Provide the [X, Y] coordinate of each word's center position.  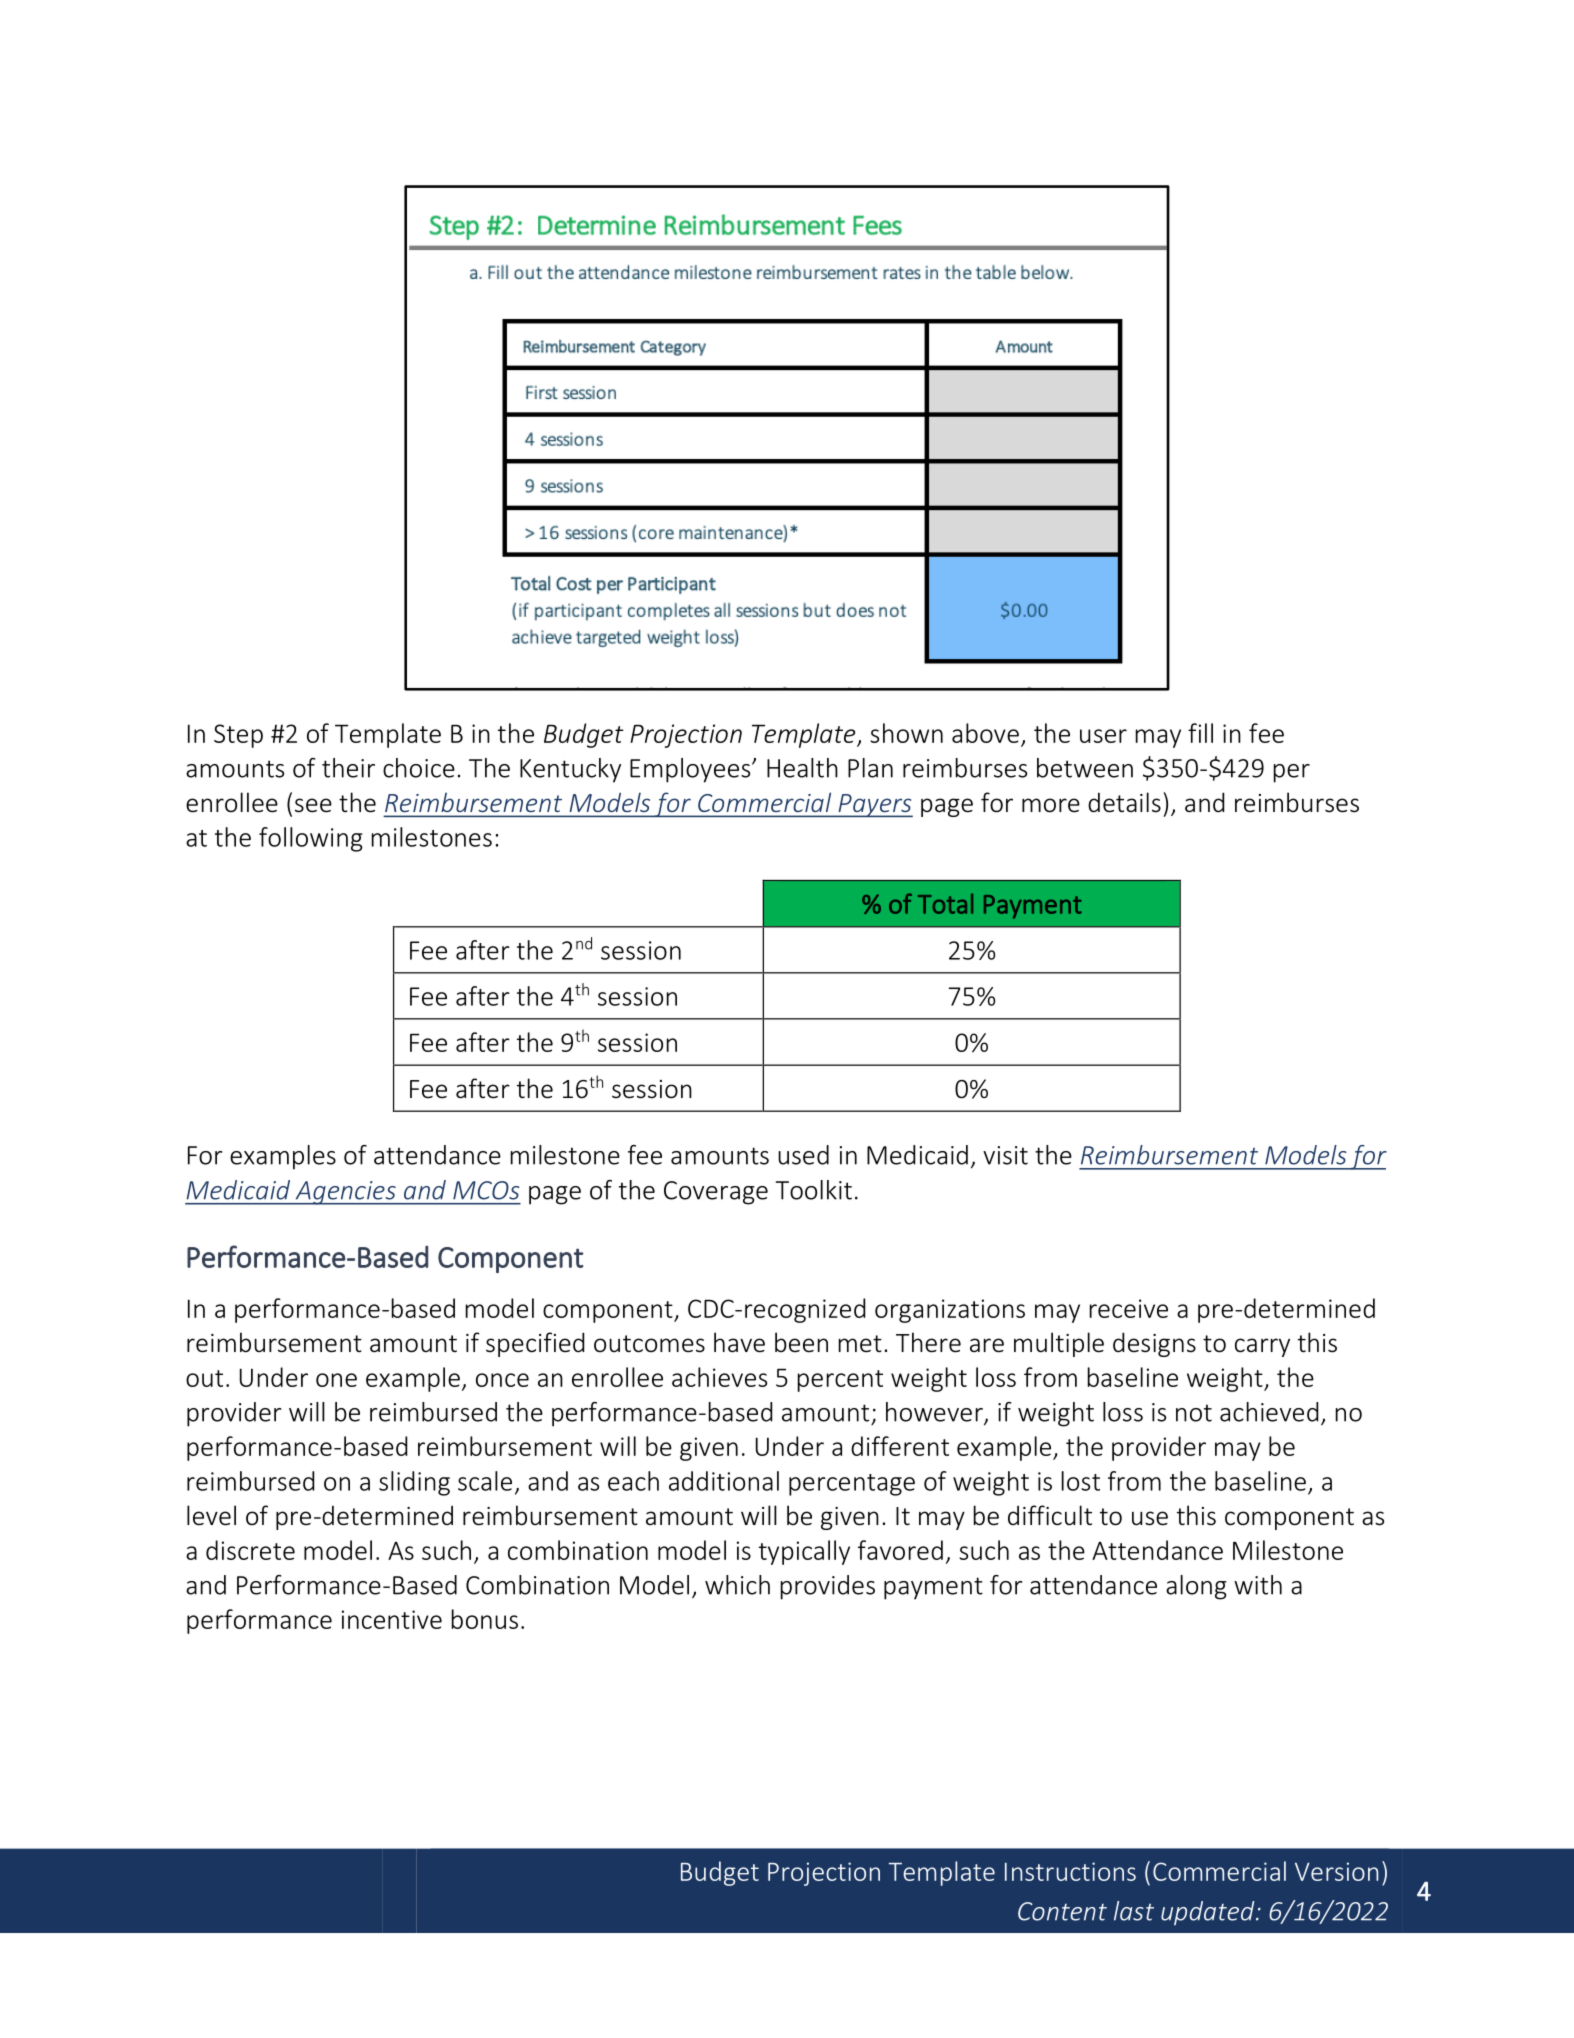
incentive [392, 1619]
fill [1200, 733]
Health [802, 768]
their [348, 768]
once [502, 1380]
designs [1154, 1344]
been [801, 1342]
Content [1062, 1911]
